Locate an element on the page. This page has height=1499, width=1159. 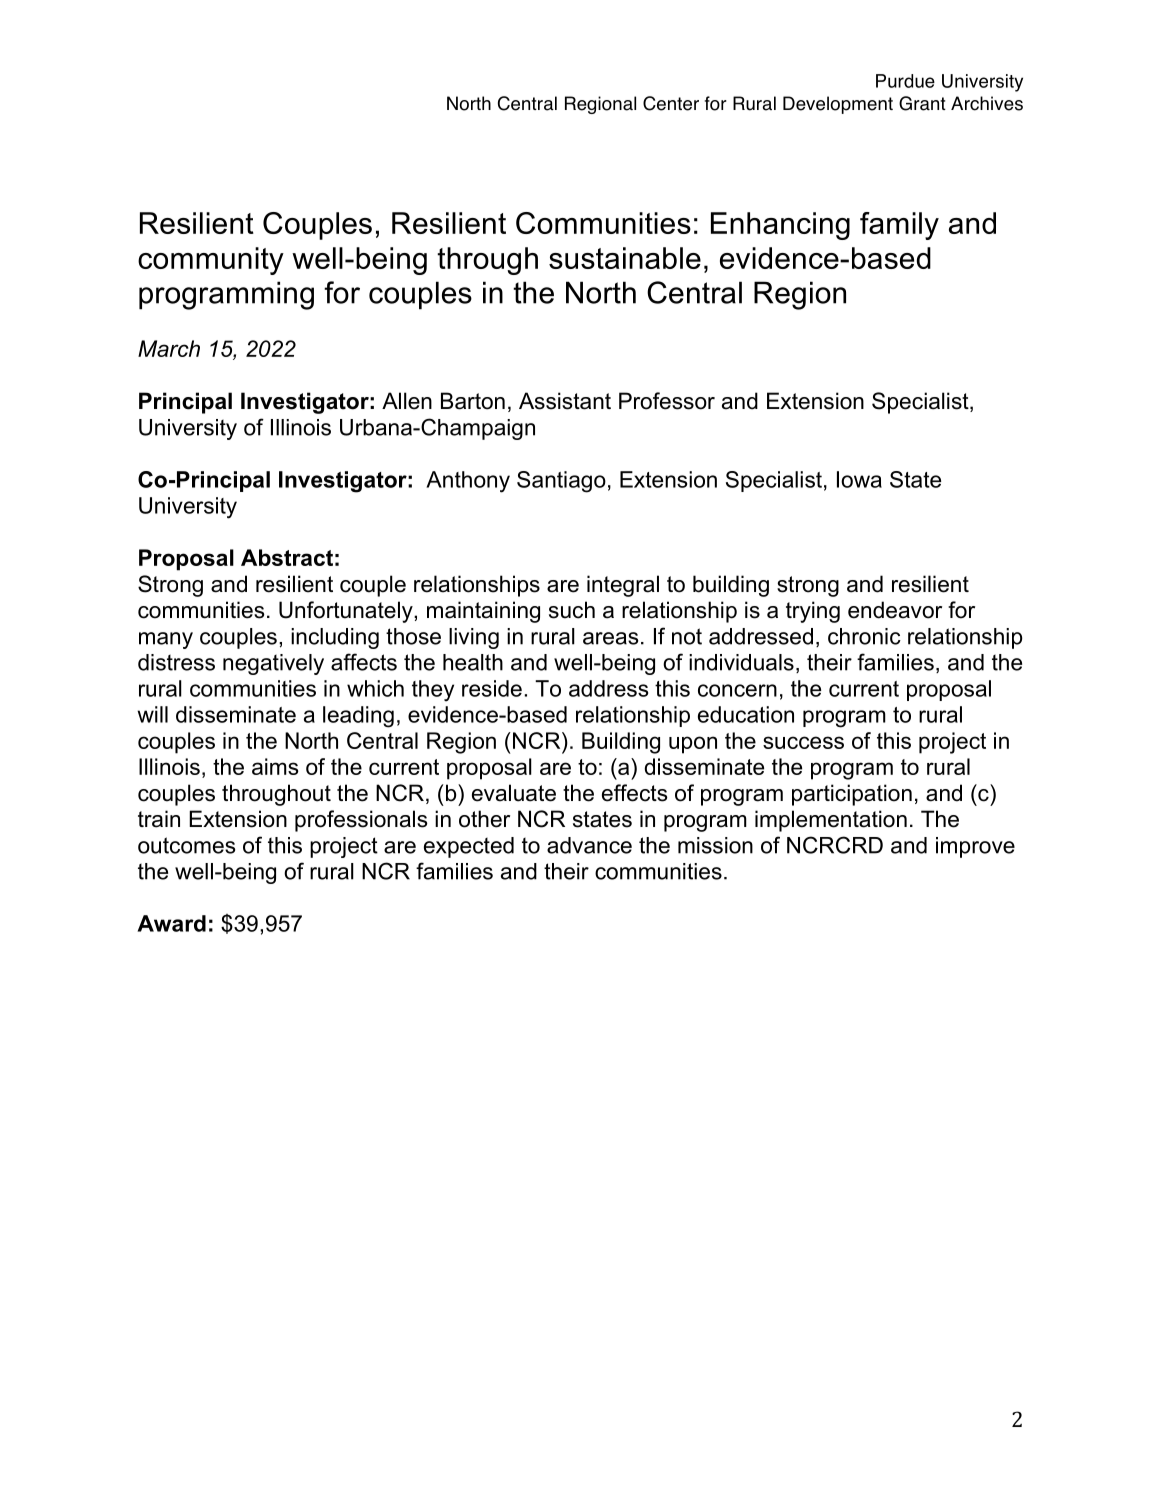
advance is located at coordinates (589, 845).
